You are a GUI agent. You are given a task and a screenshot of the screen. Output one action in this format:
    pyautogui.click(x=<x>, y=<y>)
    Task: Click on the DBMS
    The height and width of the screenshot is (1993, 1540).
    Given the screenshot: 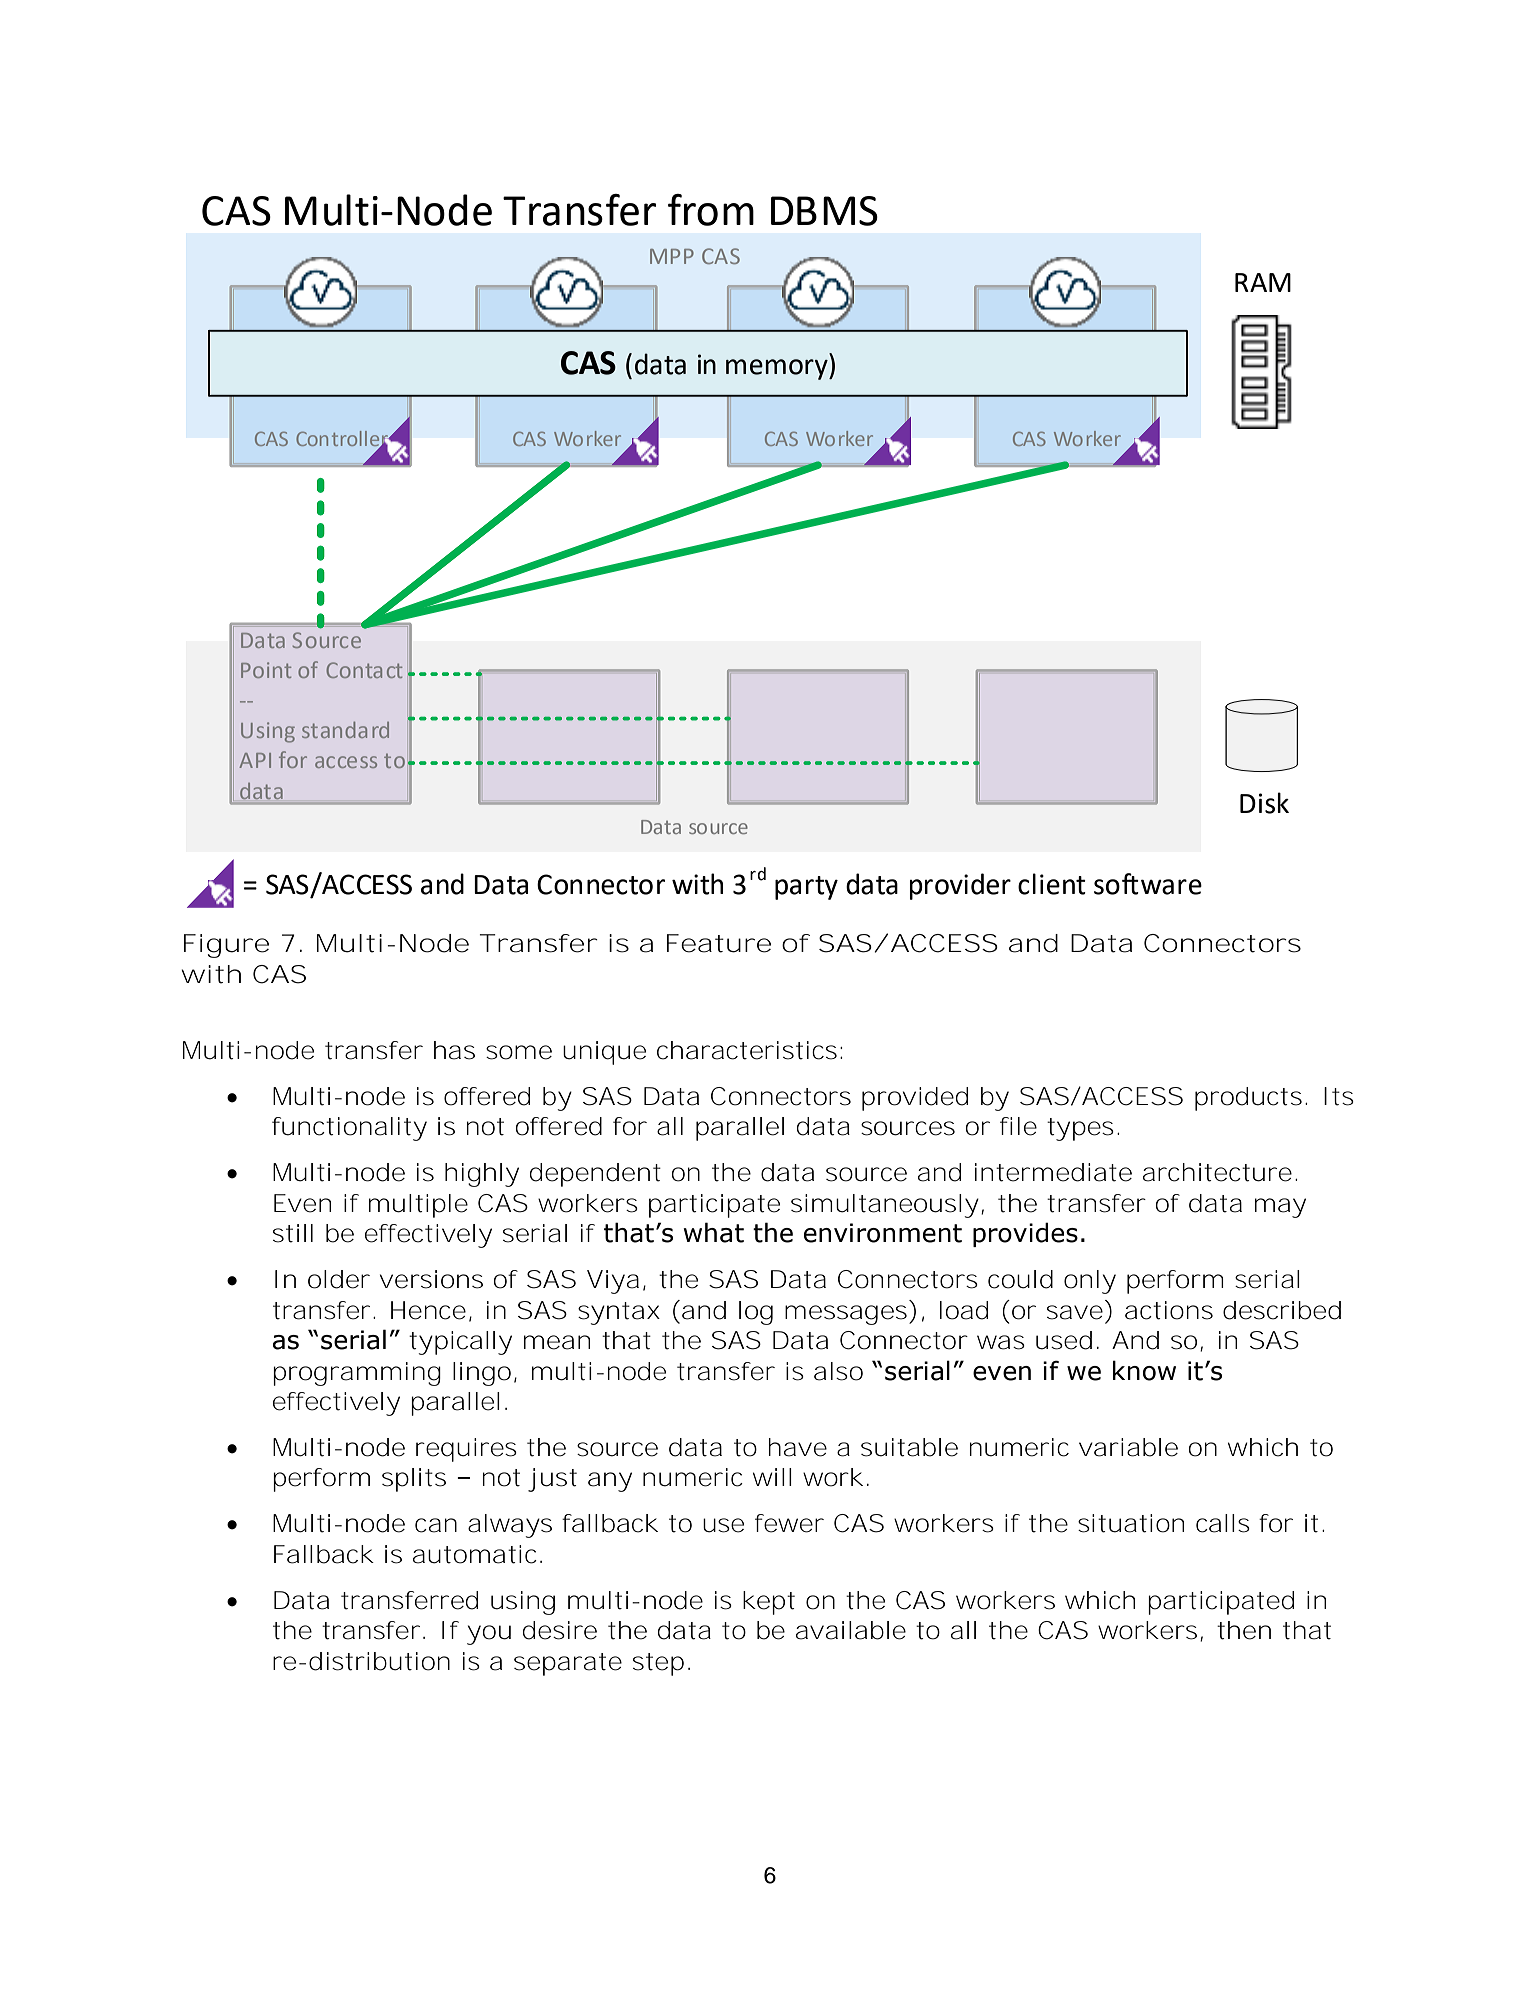 What is the action you would take?
    pyautogui.click(x=824, y=211)
